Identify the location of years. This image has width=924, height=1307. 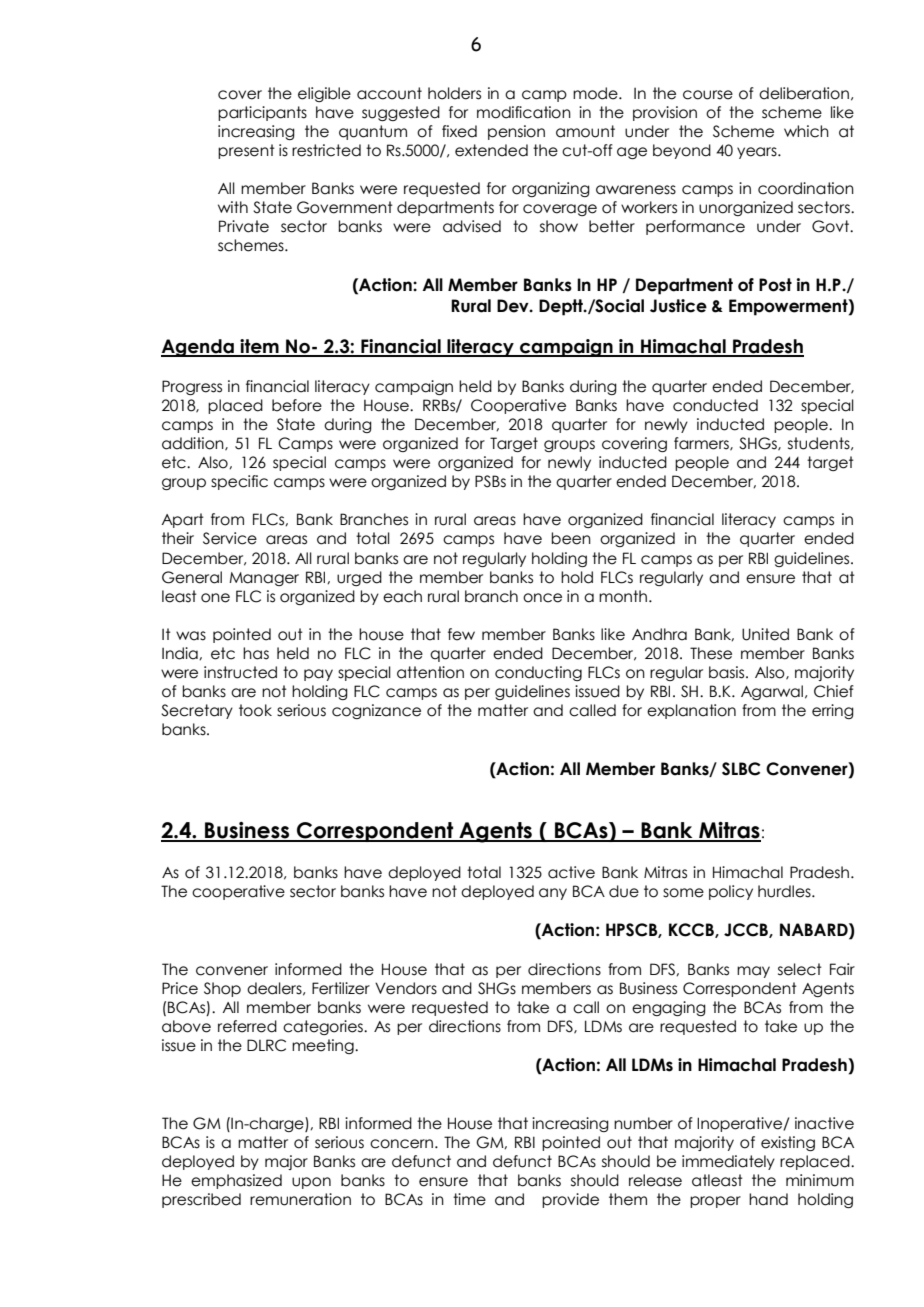
(758, 153).
